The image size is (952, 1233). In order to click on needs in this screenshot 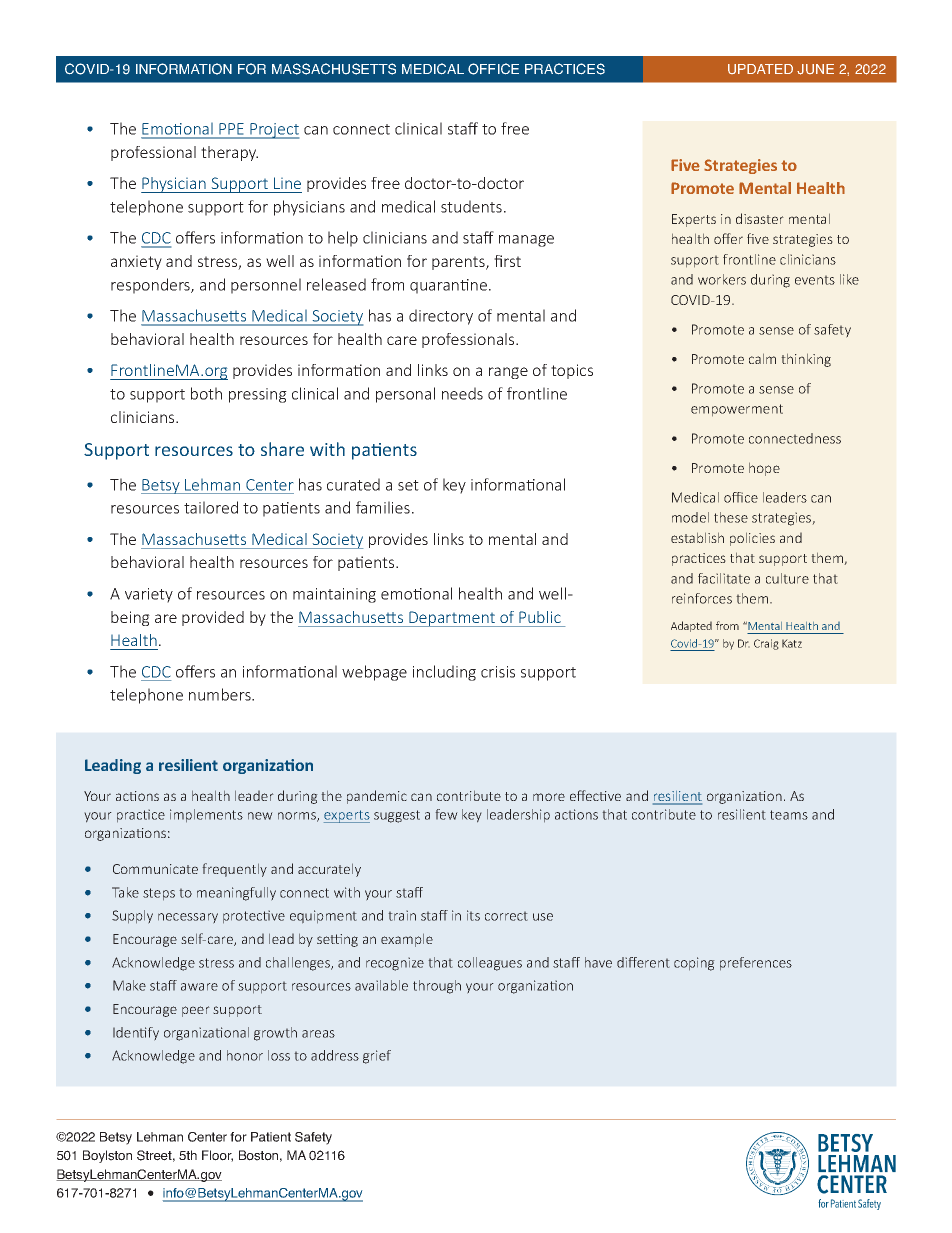, I will do `click(462, 393)`.
